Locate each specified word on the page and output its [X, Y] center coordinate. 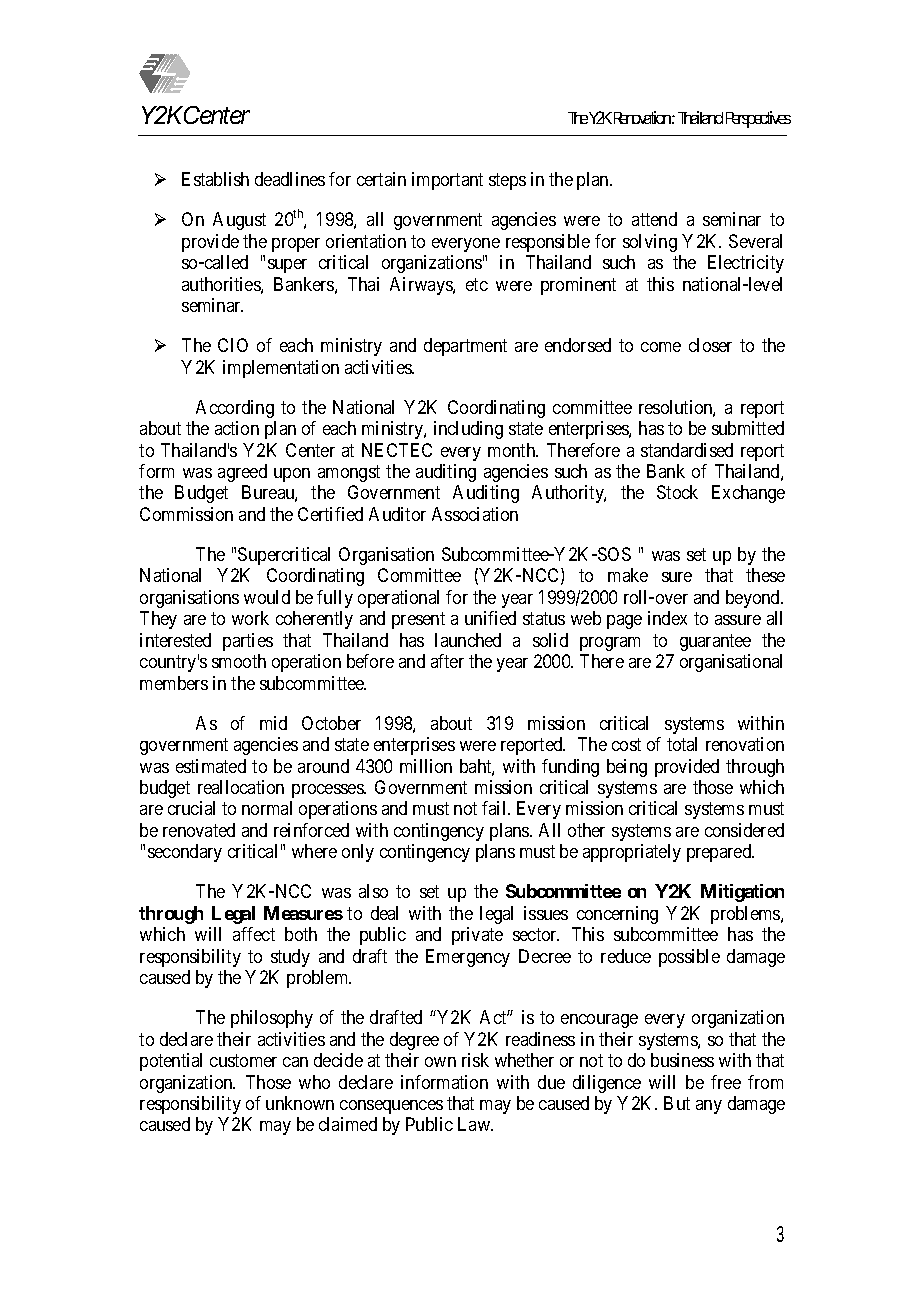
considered [744, 830]
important [447, 181]
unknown [300, 1103]
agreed [242, 473]
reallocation [241, 787]
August [239, 221]
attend [654, 219]
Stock [677, 492]
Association [475, 514]
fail [495, 808]
